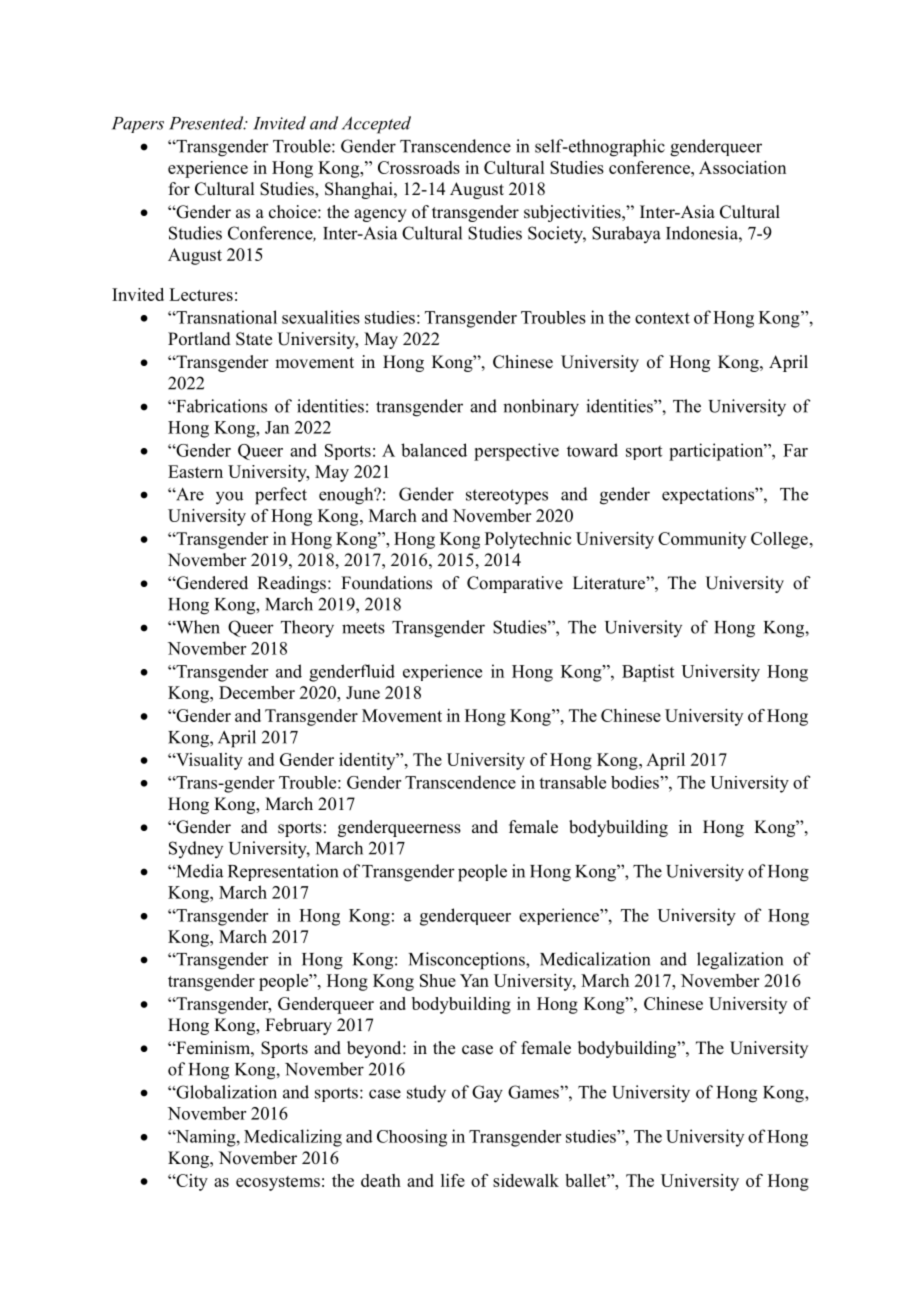  I want to click on life, so click(453, 1180).
